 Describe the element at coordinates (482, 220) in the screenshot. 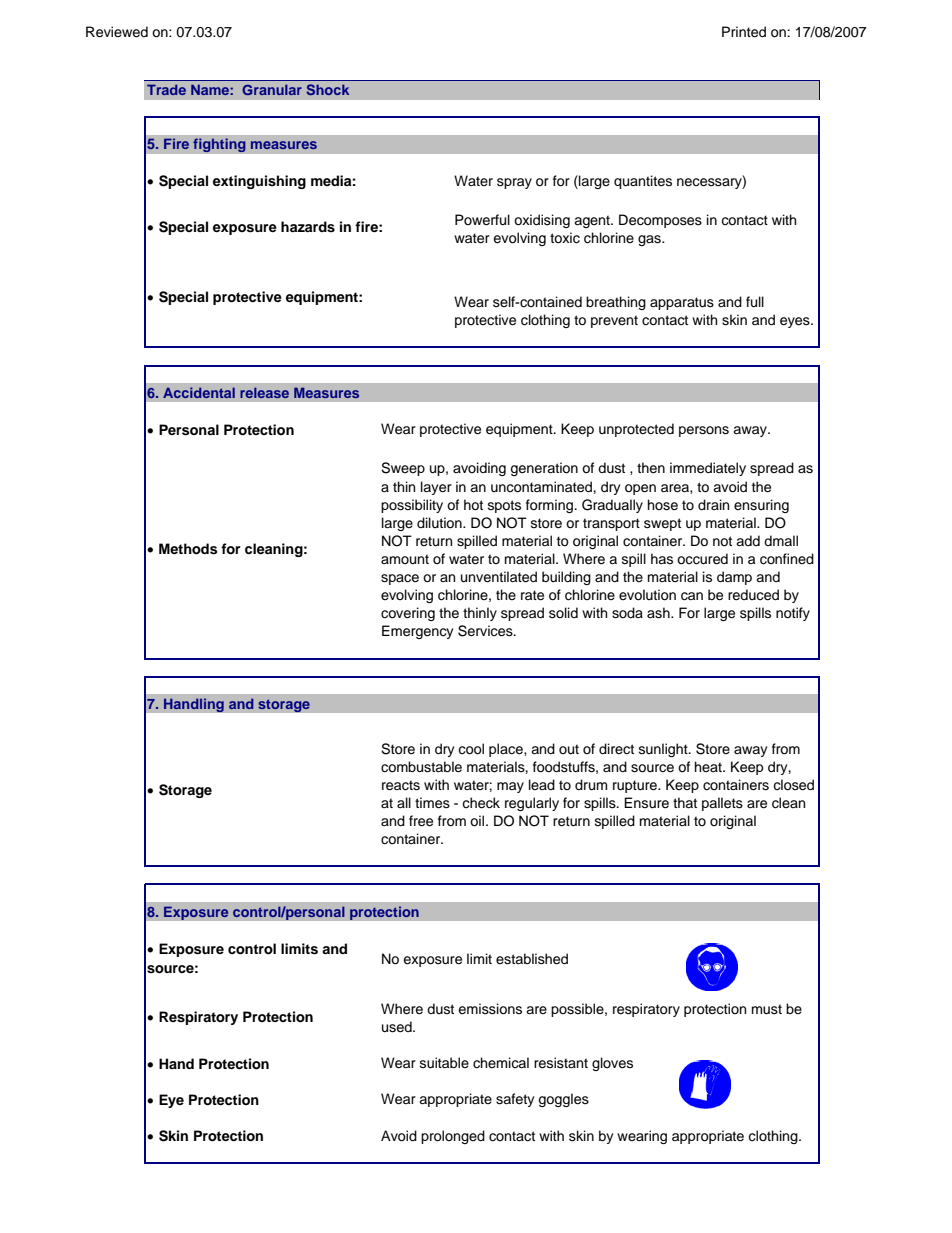

I see `Powerful` at that location.
